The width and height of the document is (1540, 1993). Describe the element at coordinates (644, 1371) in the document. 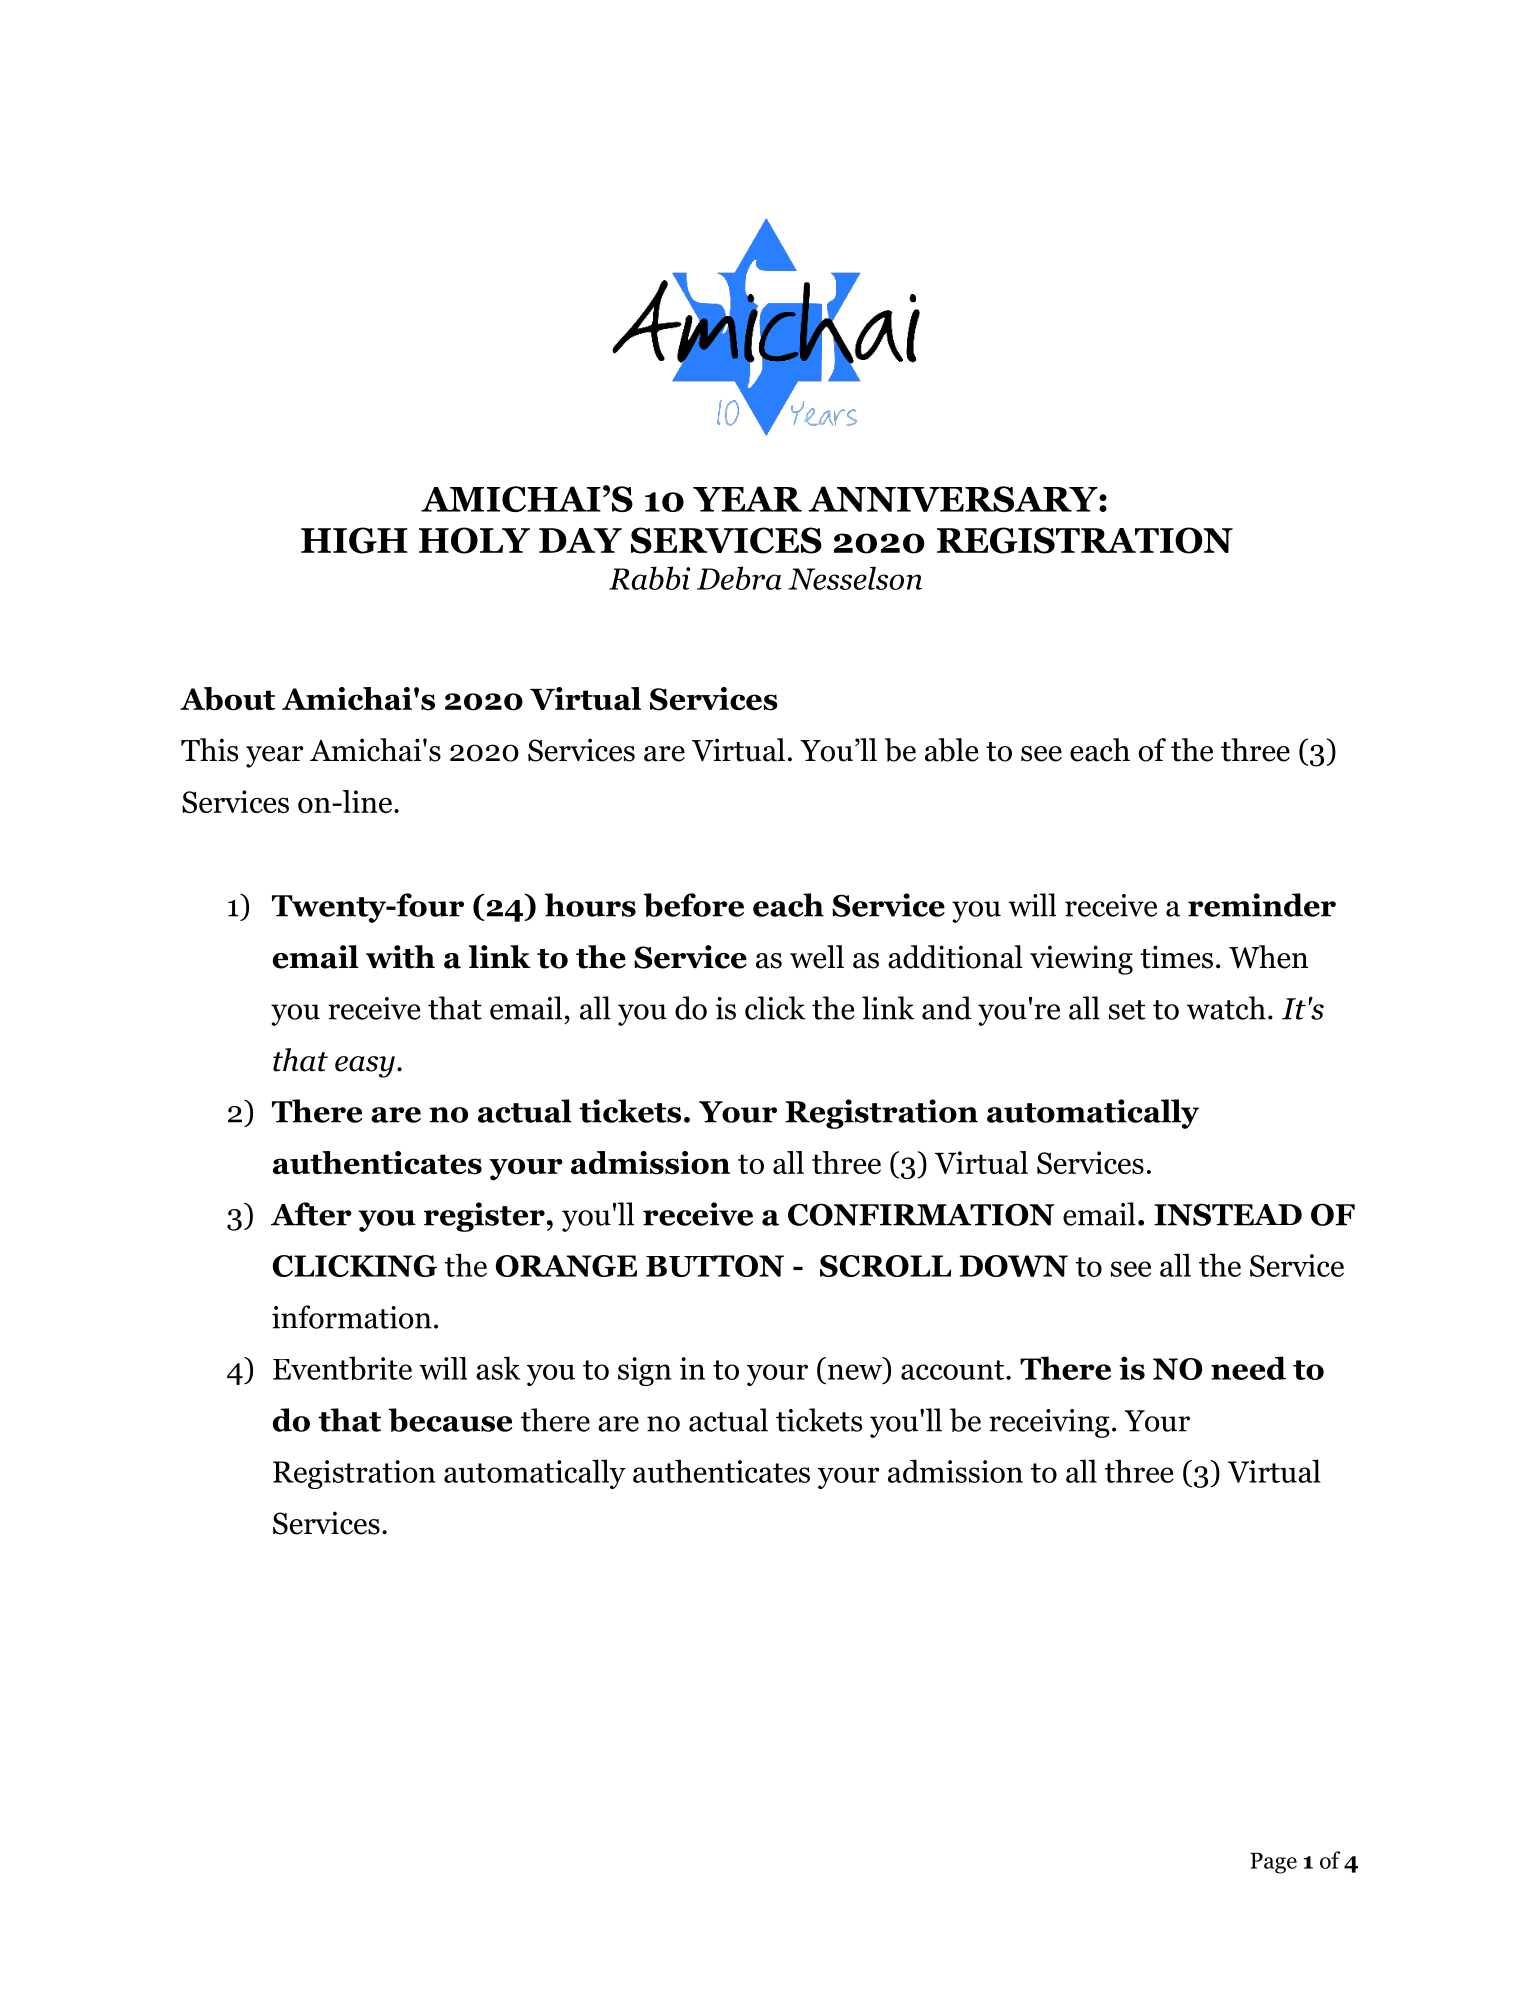

I see `sign` at that location.
